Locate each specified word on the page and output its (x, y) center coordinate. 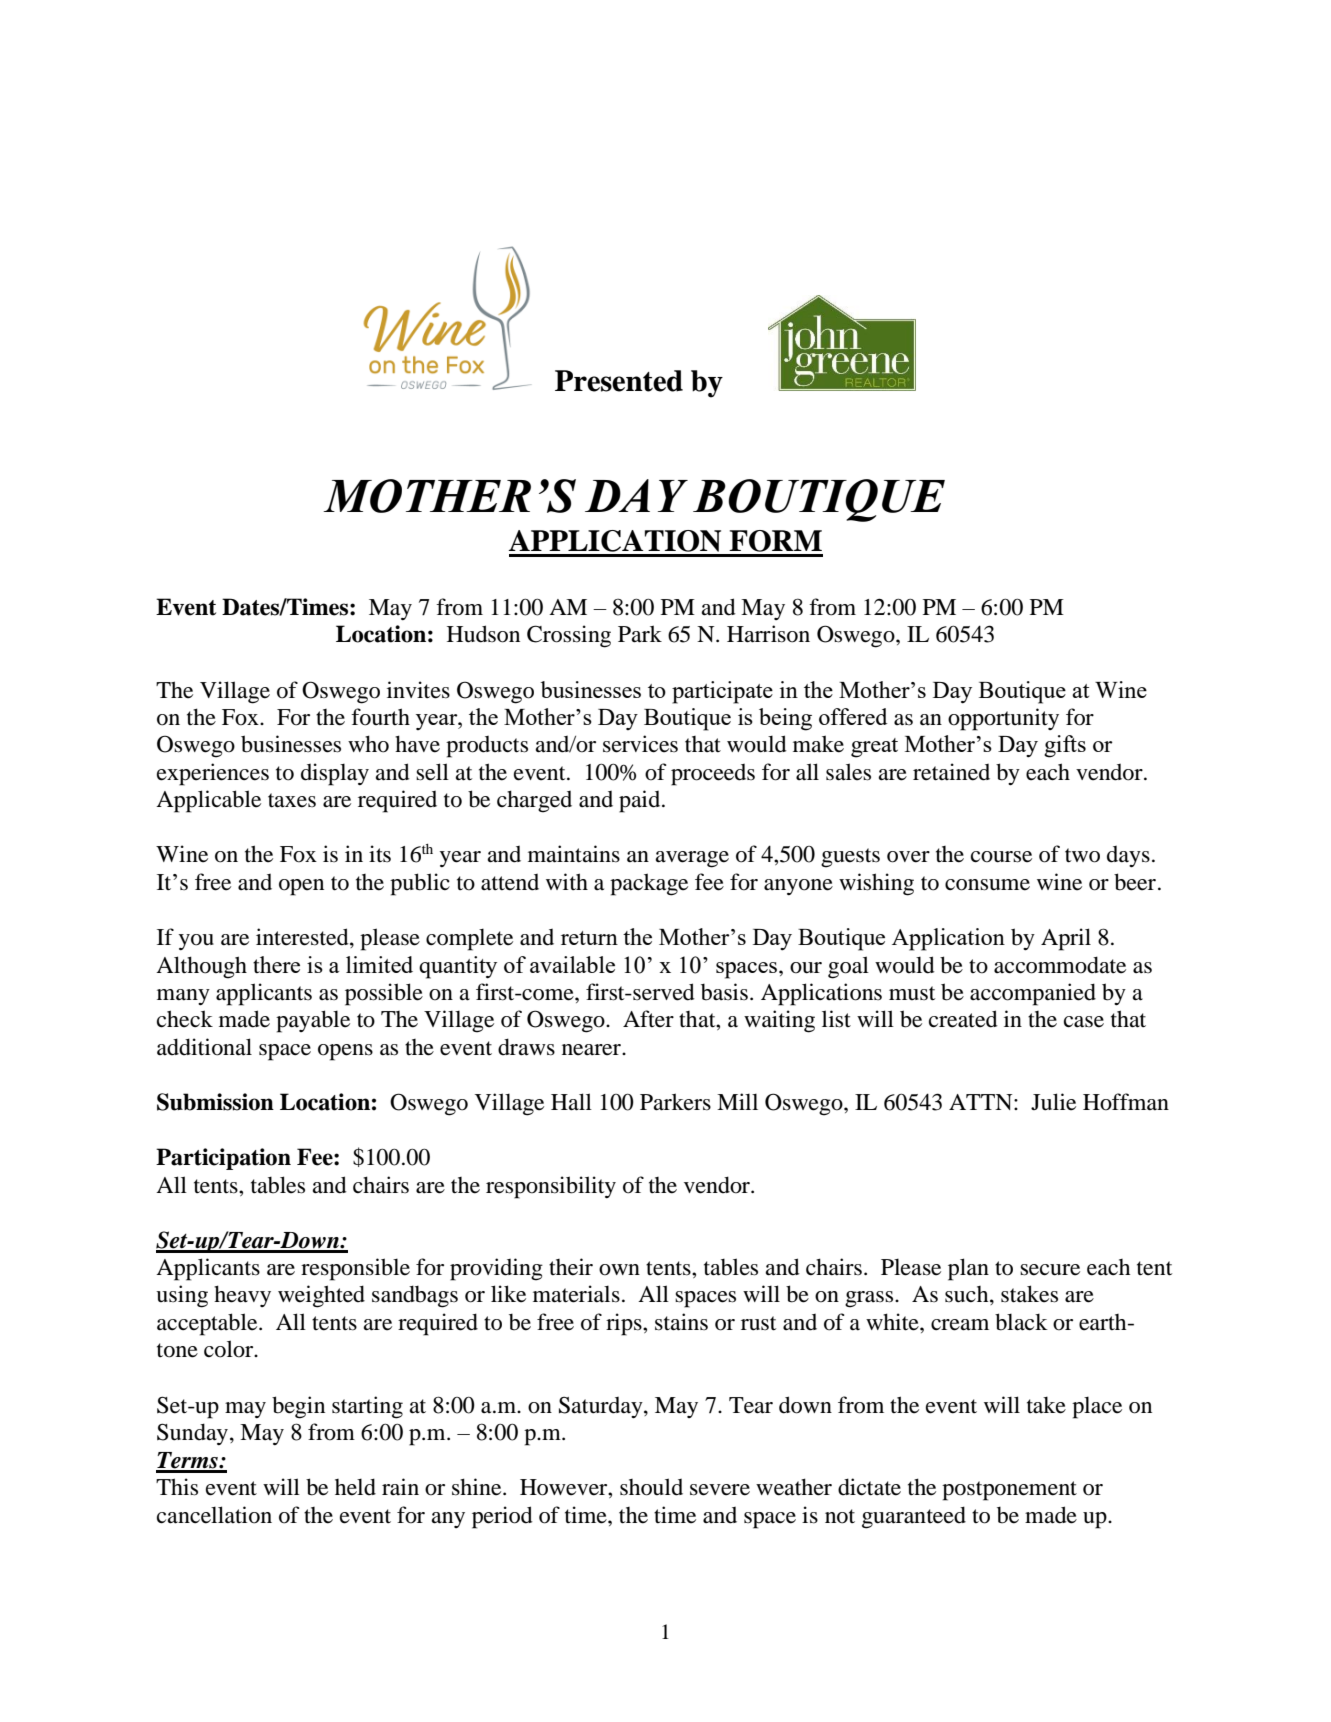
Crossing (569, 636)
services (640, 744)
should (651, 1487)
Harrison (768, 634)
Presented (619, 381)
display (335, 774)
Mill (737, 1101)
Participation (223, 1159)
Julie (1053, 1102)
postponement (1009, 1491)
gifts (1065, 746)
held (355, 1487)
